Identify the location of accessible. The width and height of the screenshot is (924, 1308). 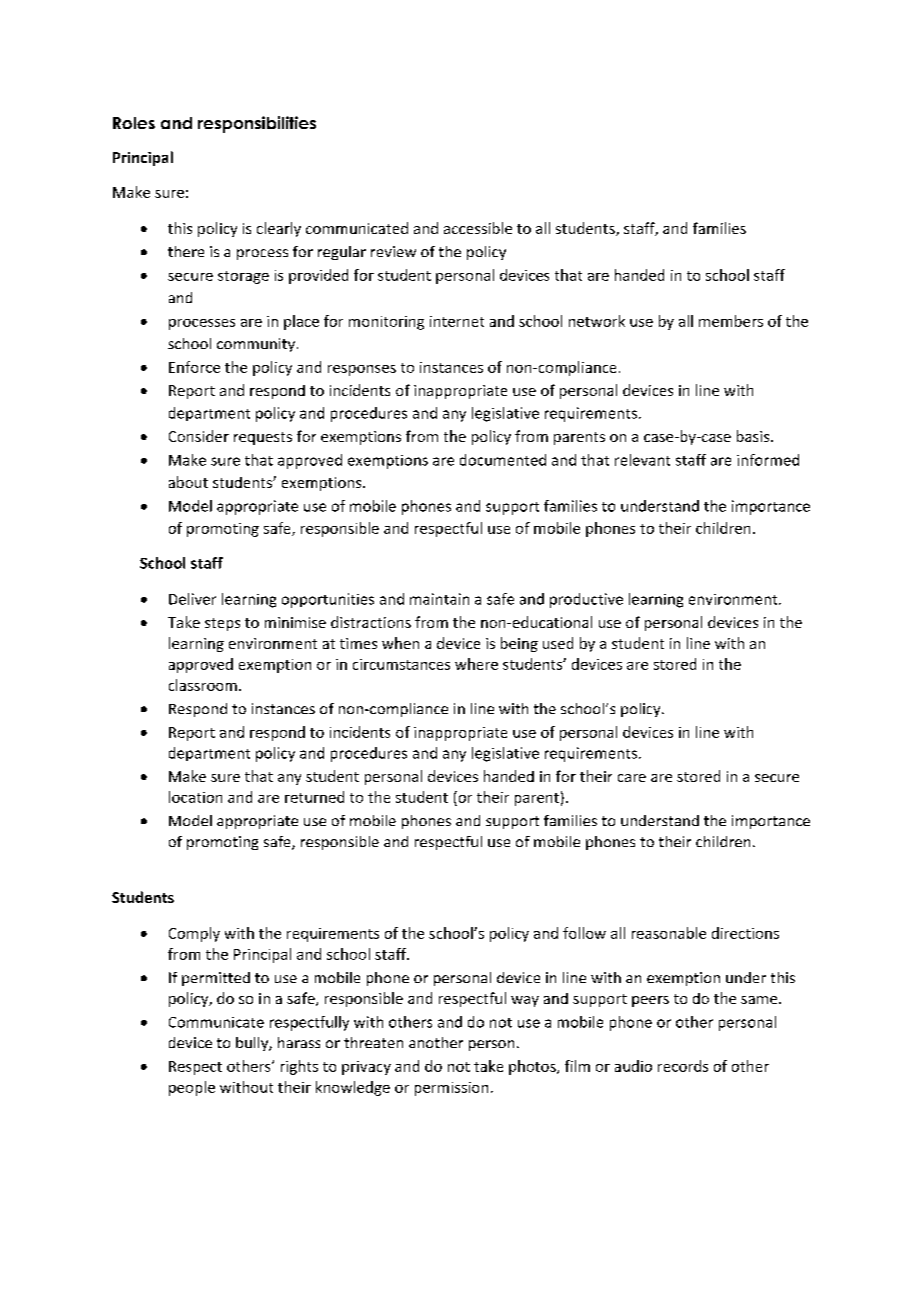
(478, 228).
